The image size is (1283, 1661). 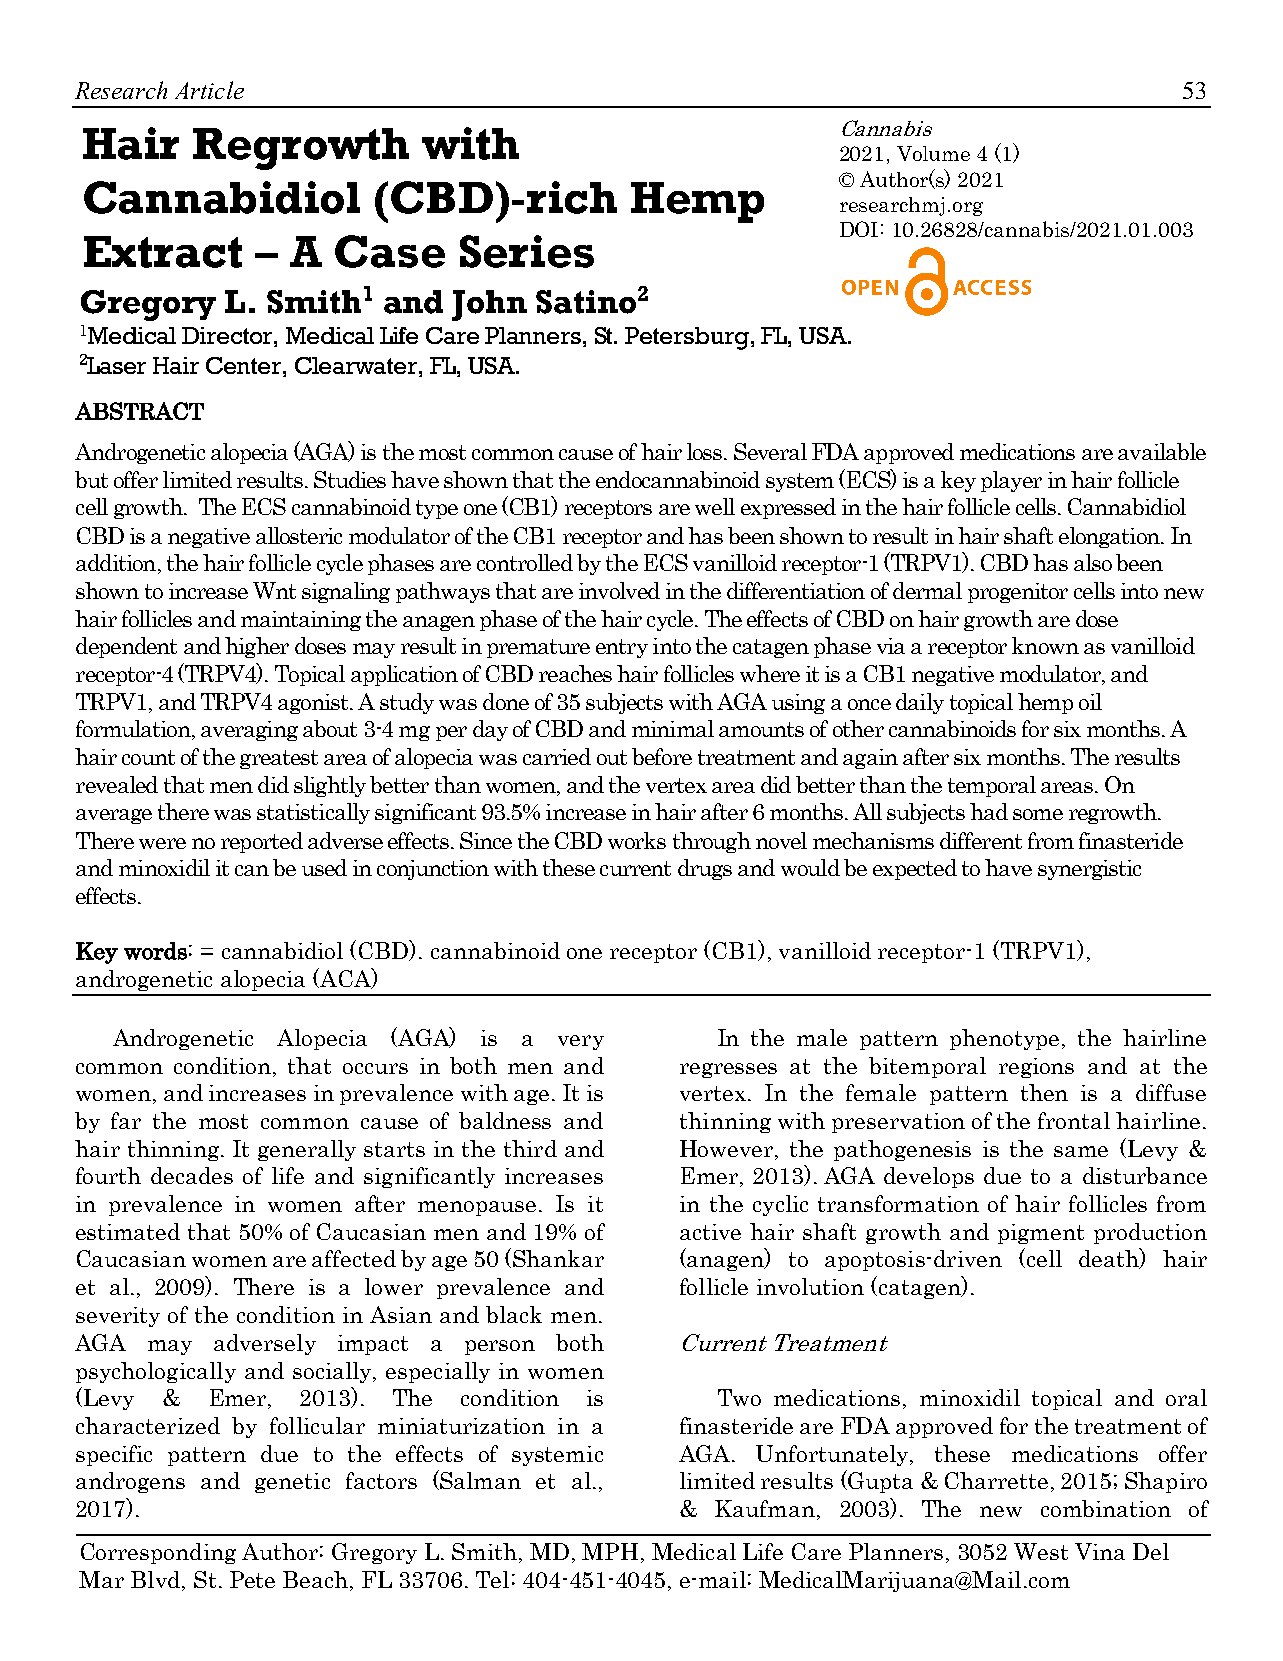 What do you see at coordinates (1036, 1068) in the screenshot?
I see `regions` at bounding box center [1036, 1068].
